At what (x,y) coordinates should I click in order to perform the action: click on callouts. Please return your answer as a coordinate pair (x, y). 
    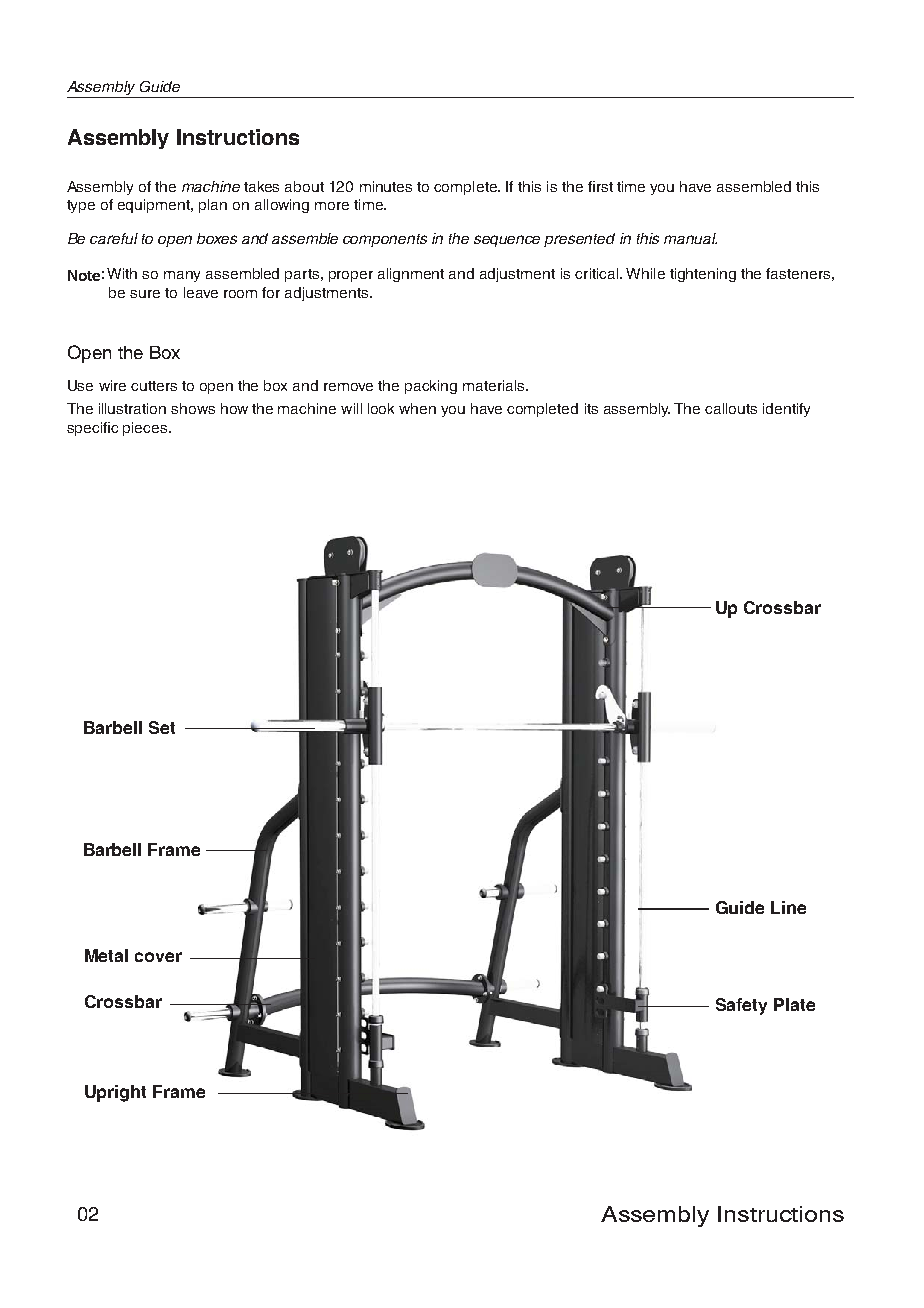
    Looking at the image, I should click on (731, 408).
